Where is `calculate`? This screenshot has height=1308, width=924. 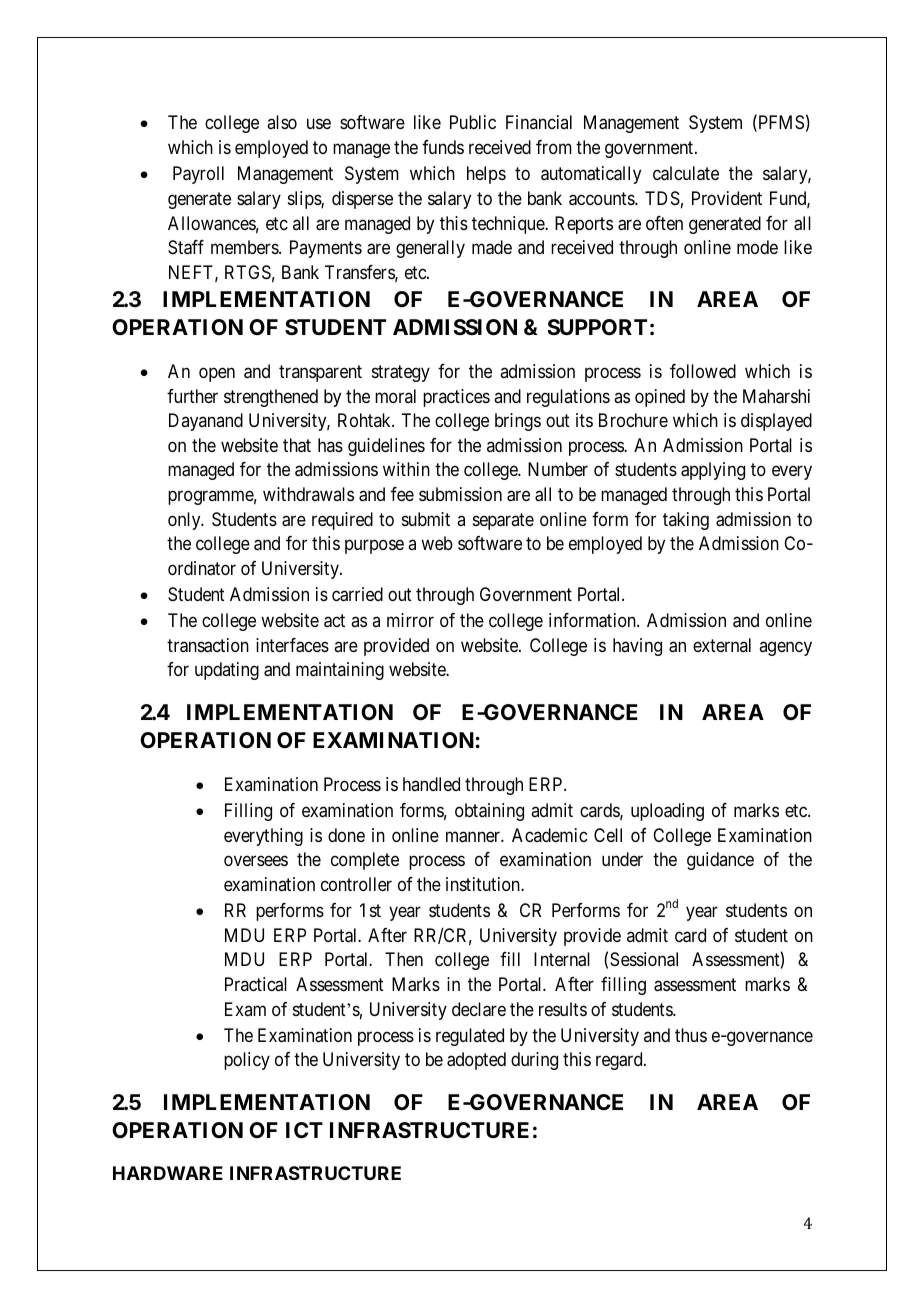
calculate is located at coordinates (686, 173).
